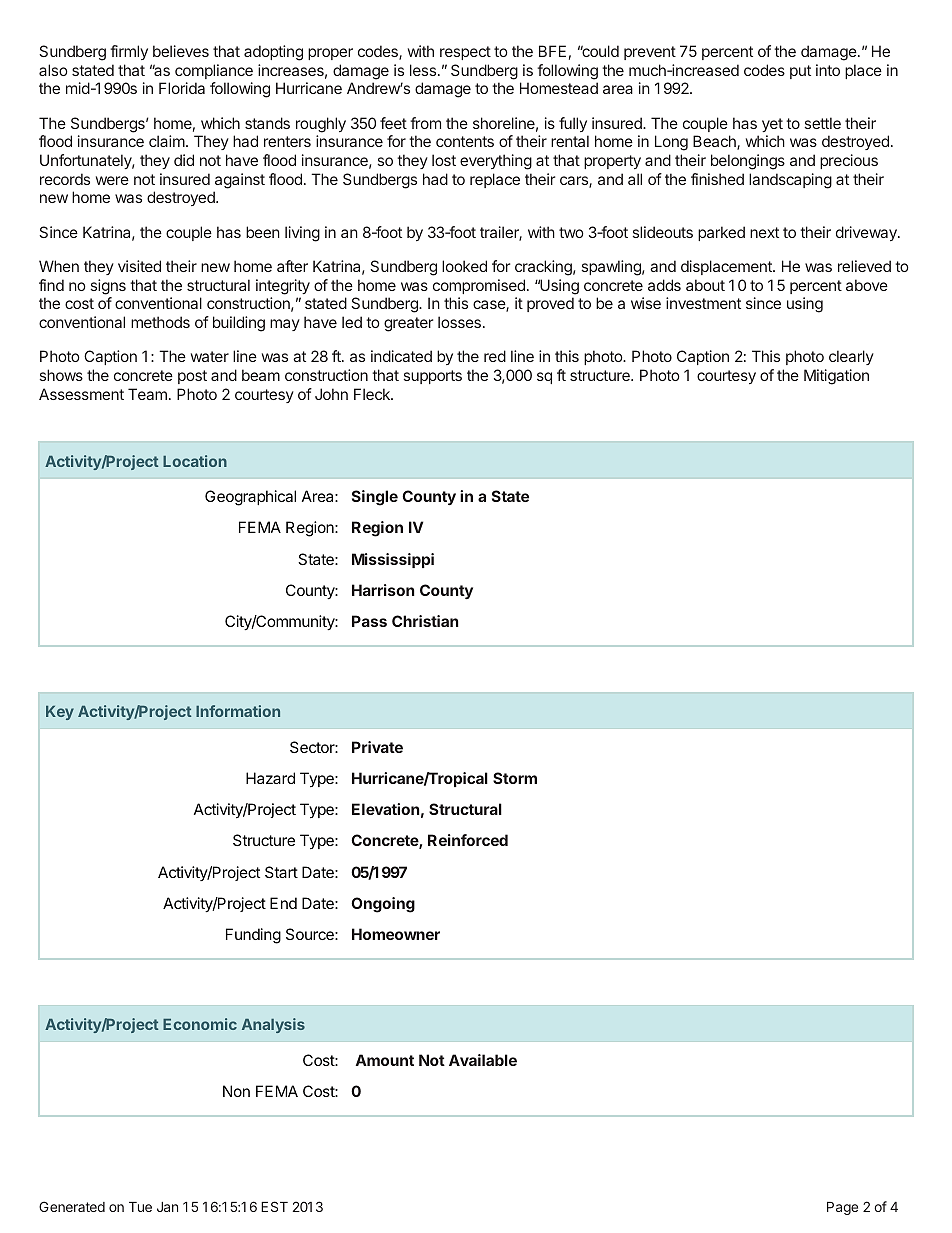 The width and height of the image is (952, 1233). I want to click on Mississippi, so click(393, 560).
